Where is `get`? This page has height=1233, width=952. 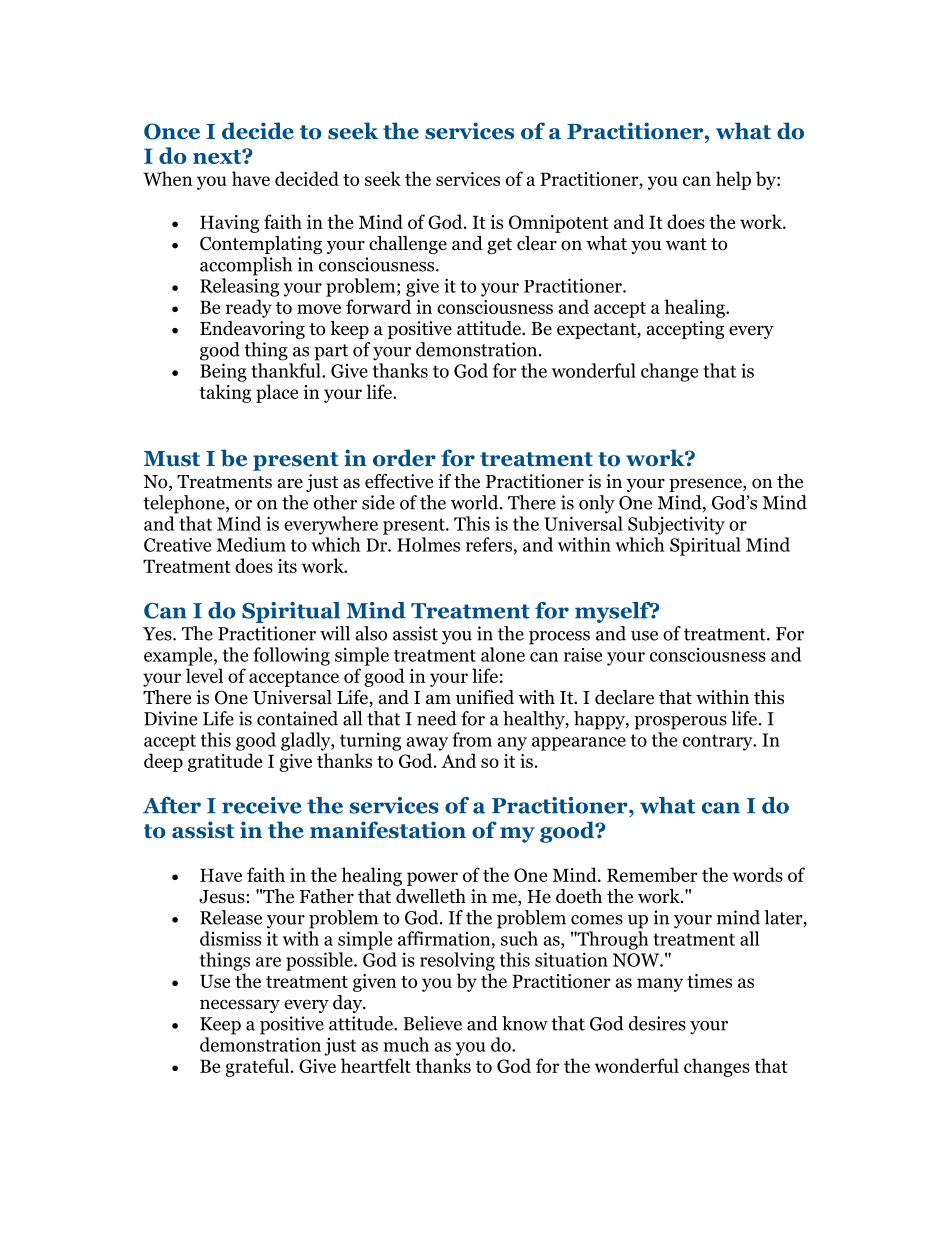
get is located at coordinates (499, 246).
